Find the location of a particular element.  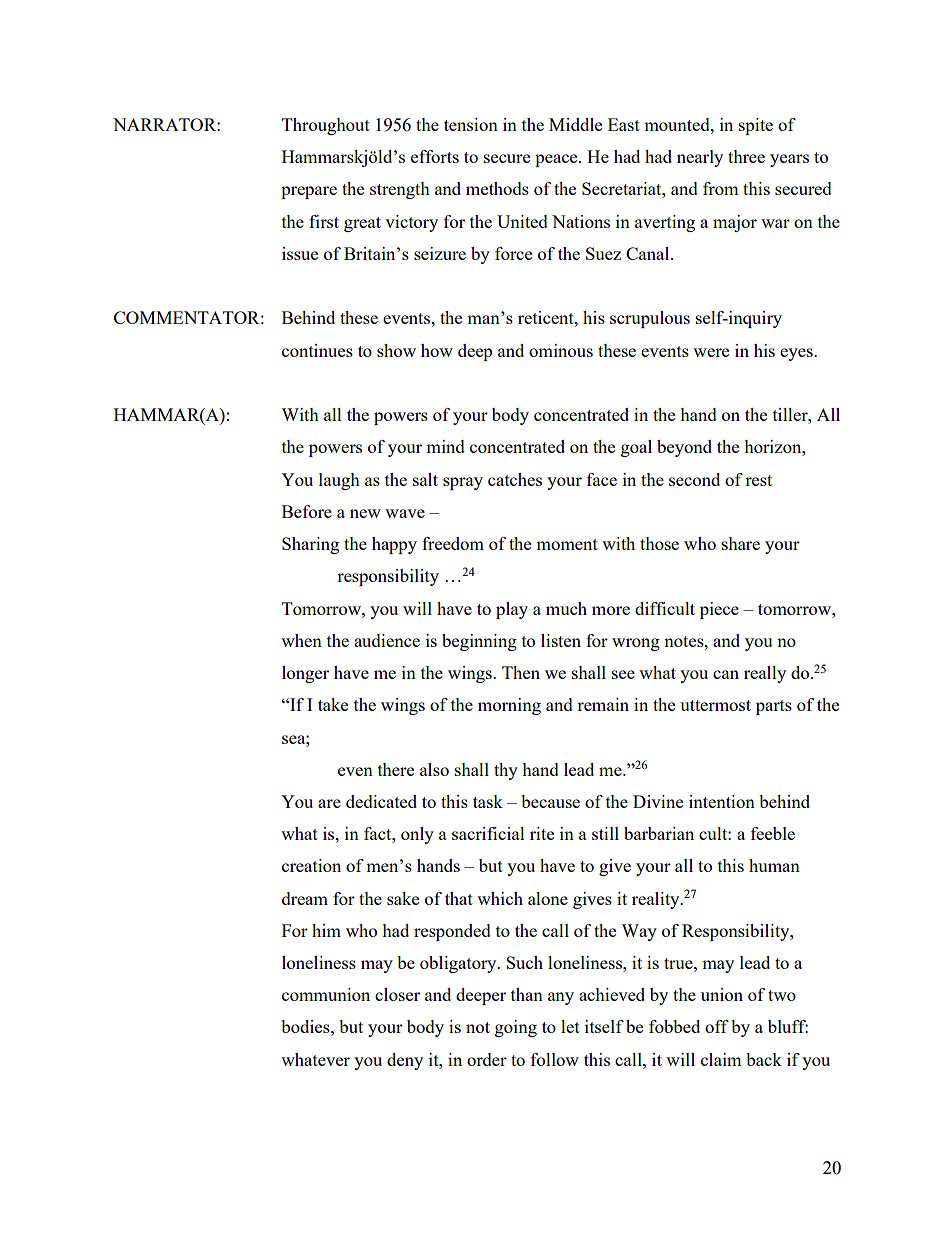

peace is located at coordinates (557, 160).
